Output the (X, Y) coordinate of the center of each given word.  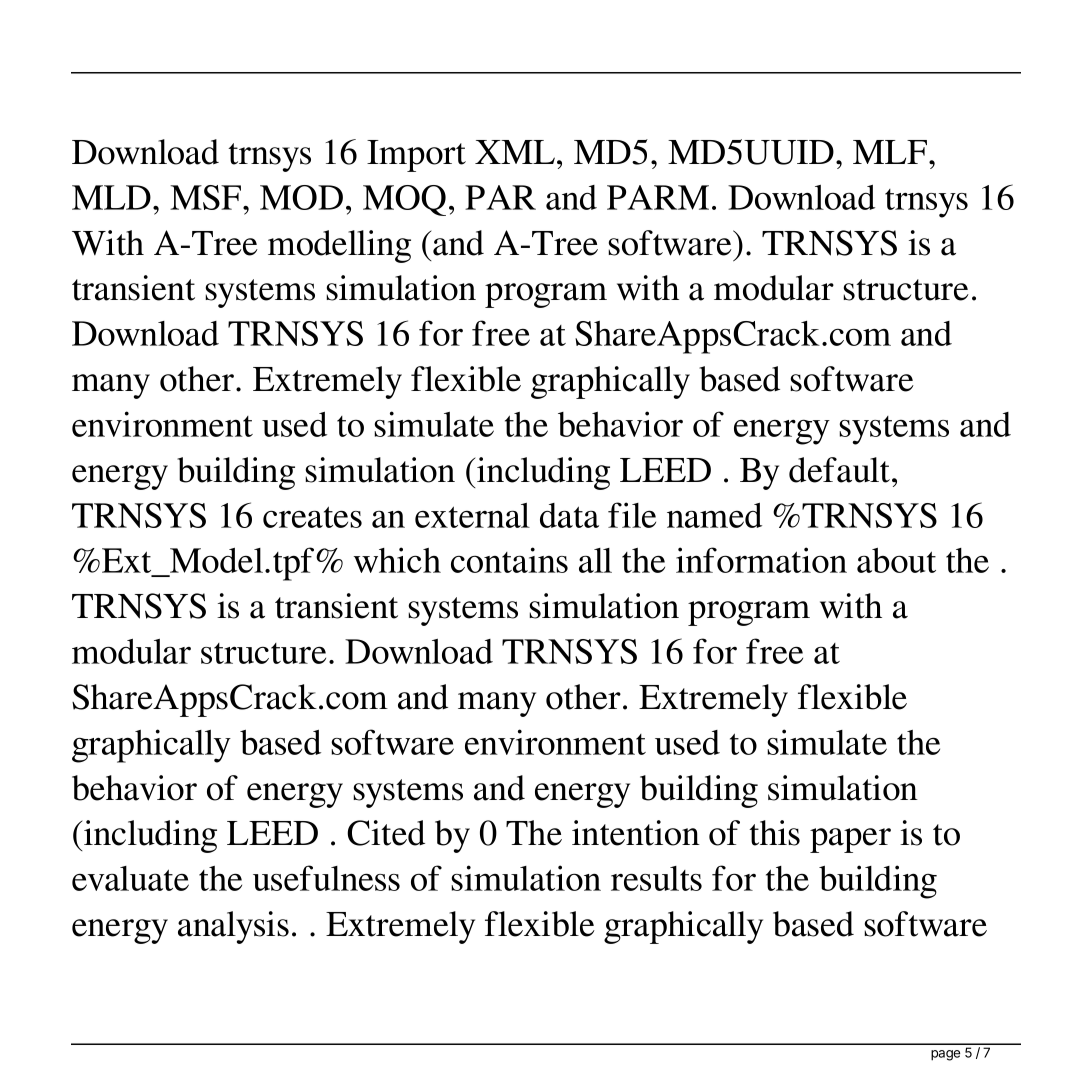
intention (636, 833)
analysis (233, 927)
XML (516, 152)
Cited (386, 833)
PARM (658, 197)
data (569, 515)
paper (850, 840)
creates (312, 517)
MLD (111, 197)
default (841, 470)
